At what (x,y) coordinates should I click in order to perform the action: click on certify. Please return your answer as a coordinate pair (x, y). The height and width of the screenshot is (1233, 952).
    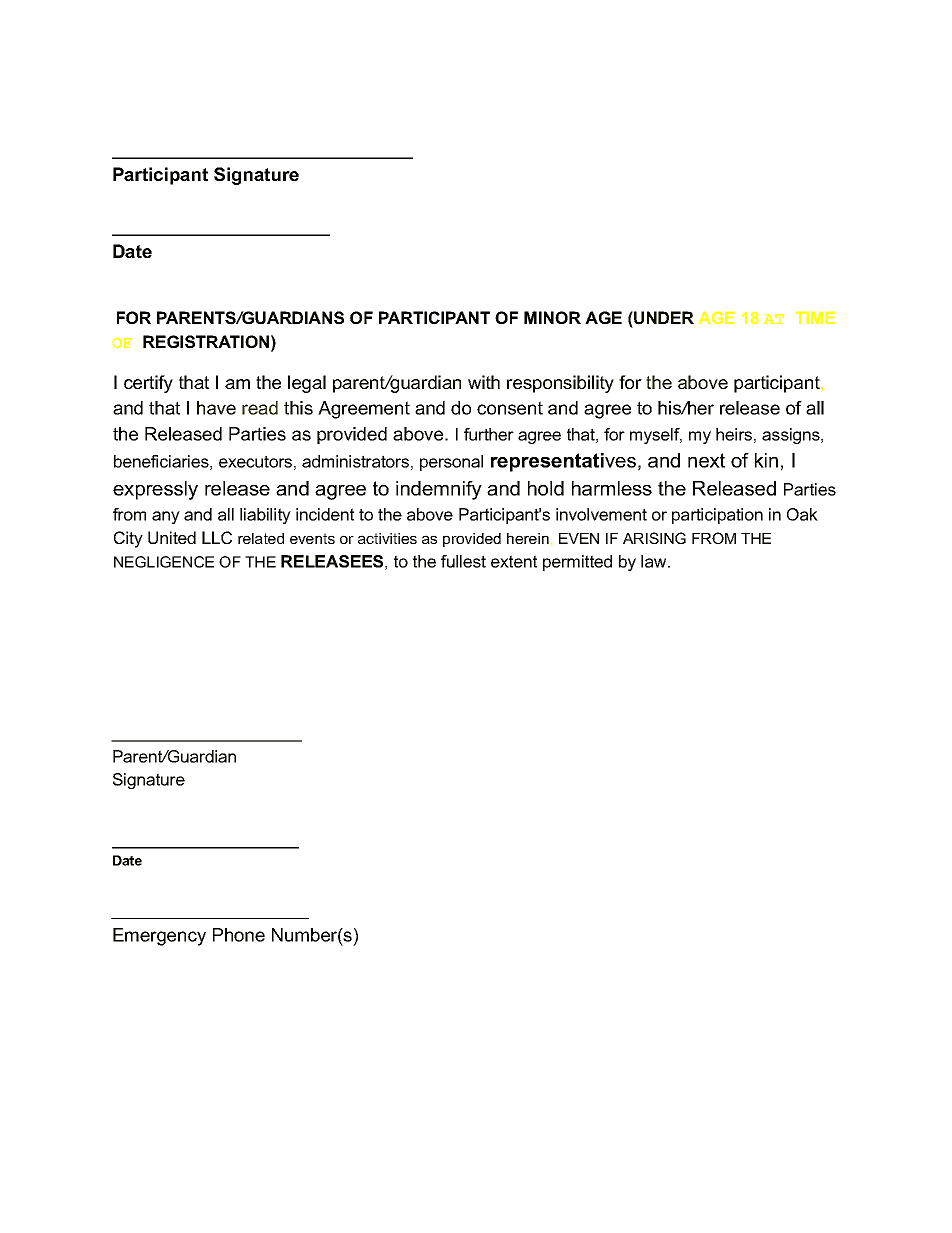
    Looking at the image, I should click on (148, 384).
